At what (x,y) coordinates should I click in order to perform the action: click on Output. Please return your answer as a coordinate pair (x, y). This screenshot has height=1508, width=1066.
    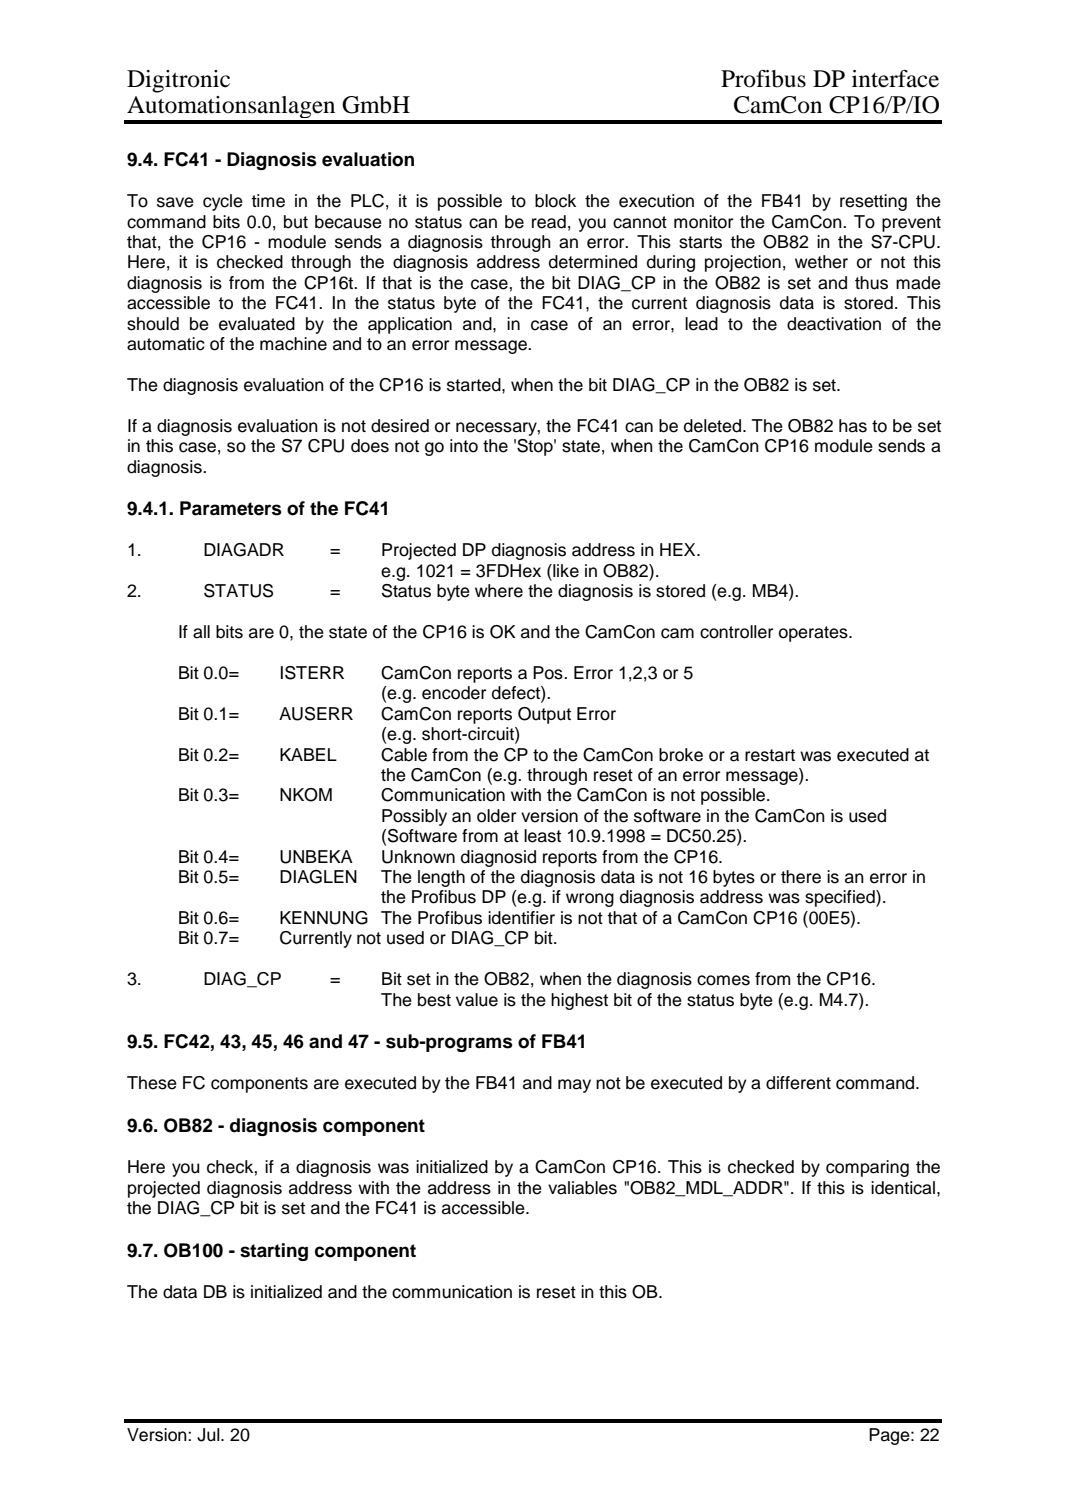
    Looking at the image, I should click on (544, 715).
